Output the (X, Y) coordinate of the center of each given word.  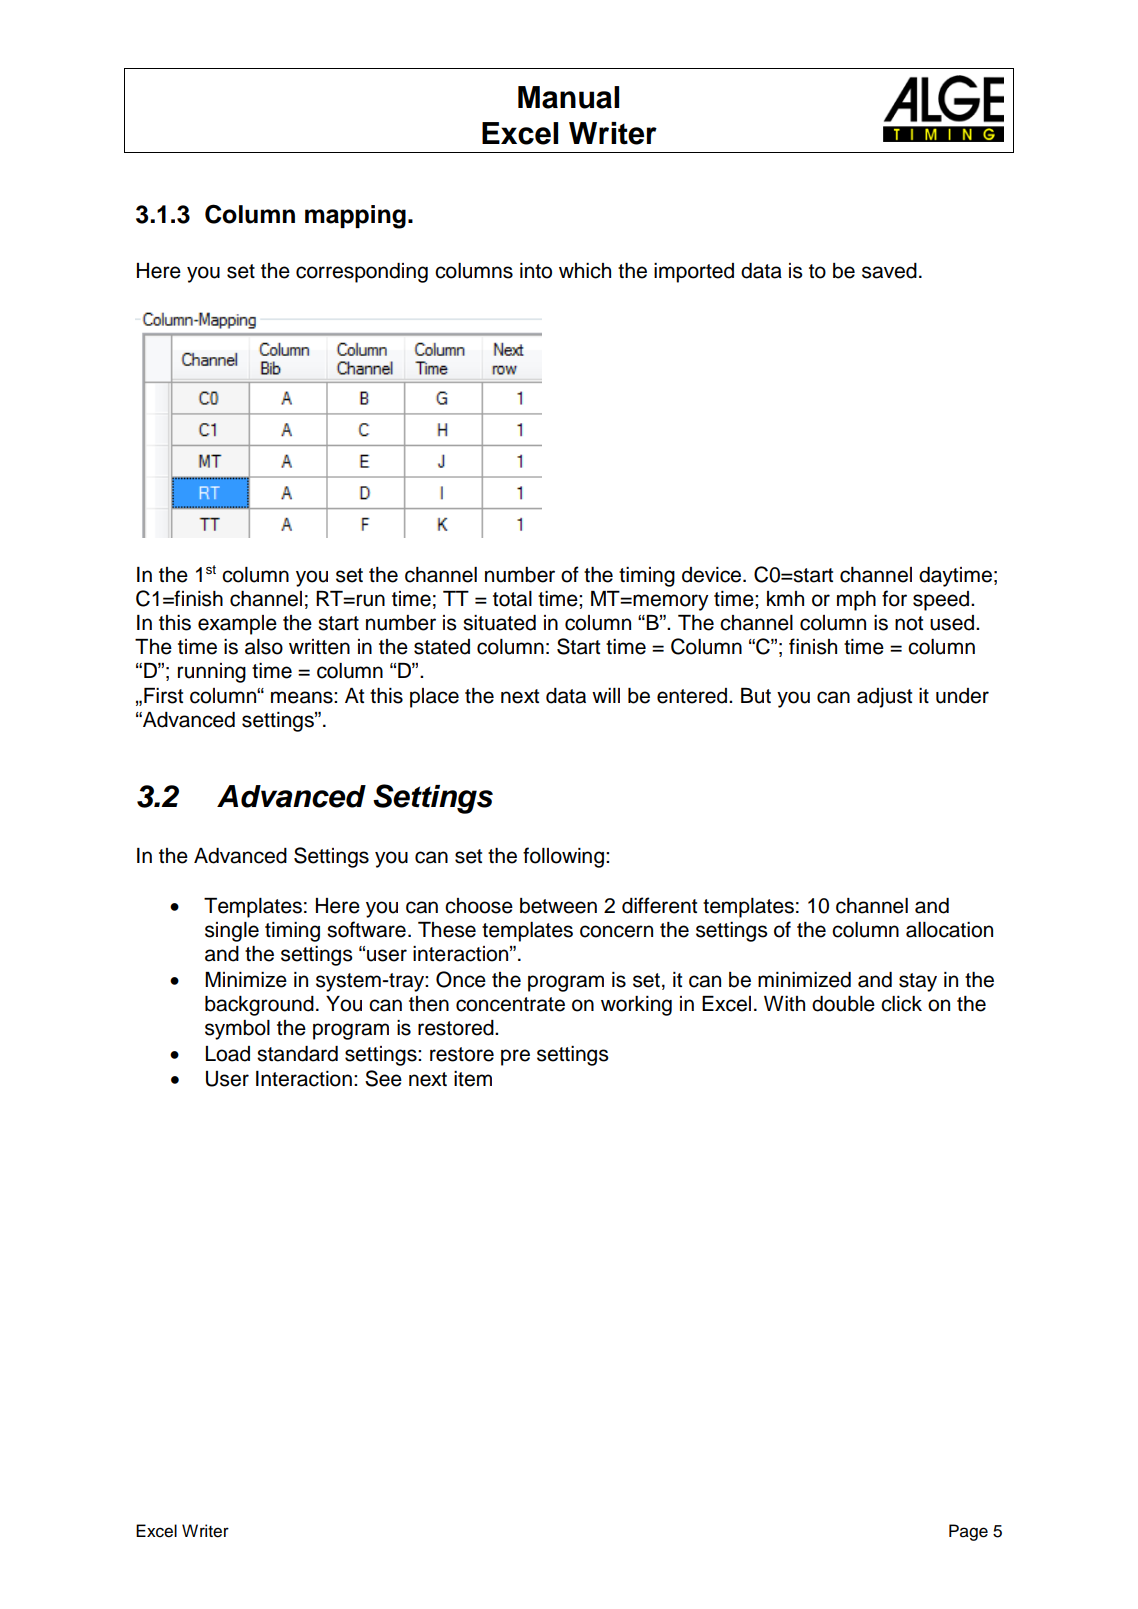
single (232, 932)
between (558, 906)
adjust (884, 698)
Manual (568, 97)
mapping (355, 217)
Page (968, 1532)
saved (889, 271)
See (383, 1078)
